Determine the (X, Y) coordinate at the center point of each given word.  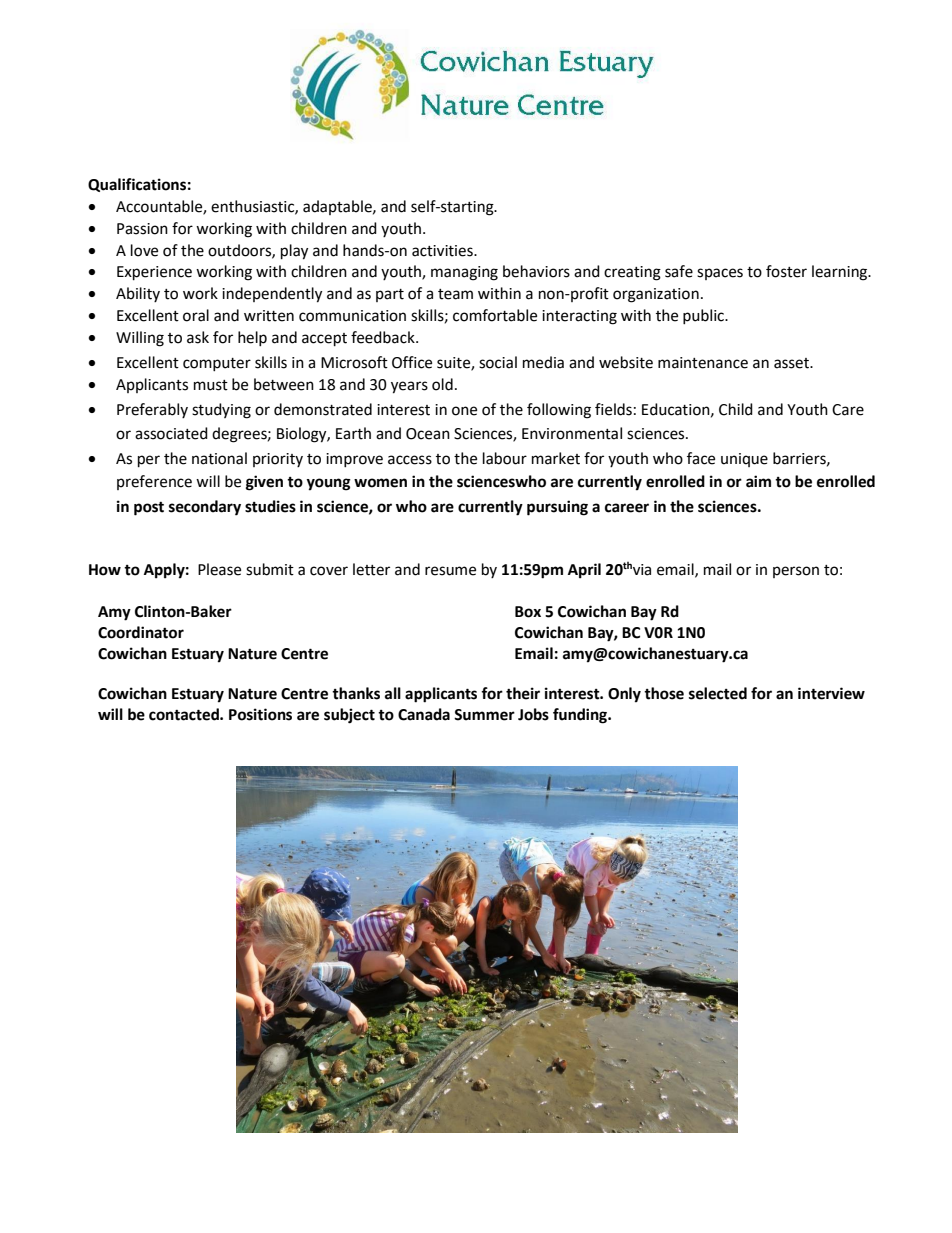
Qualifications (137, 185)
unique (744, 460)
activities (443, 251)
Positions (260, 714)
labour (505, 458)
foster (786, 271)
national (219, 458)
